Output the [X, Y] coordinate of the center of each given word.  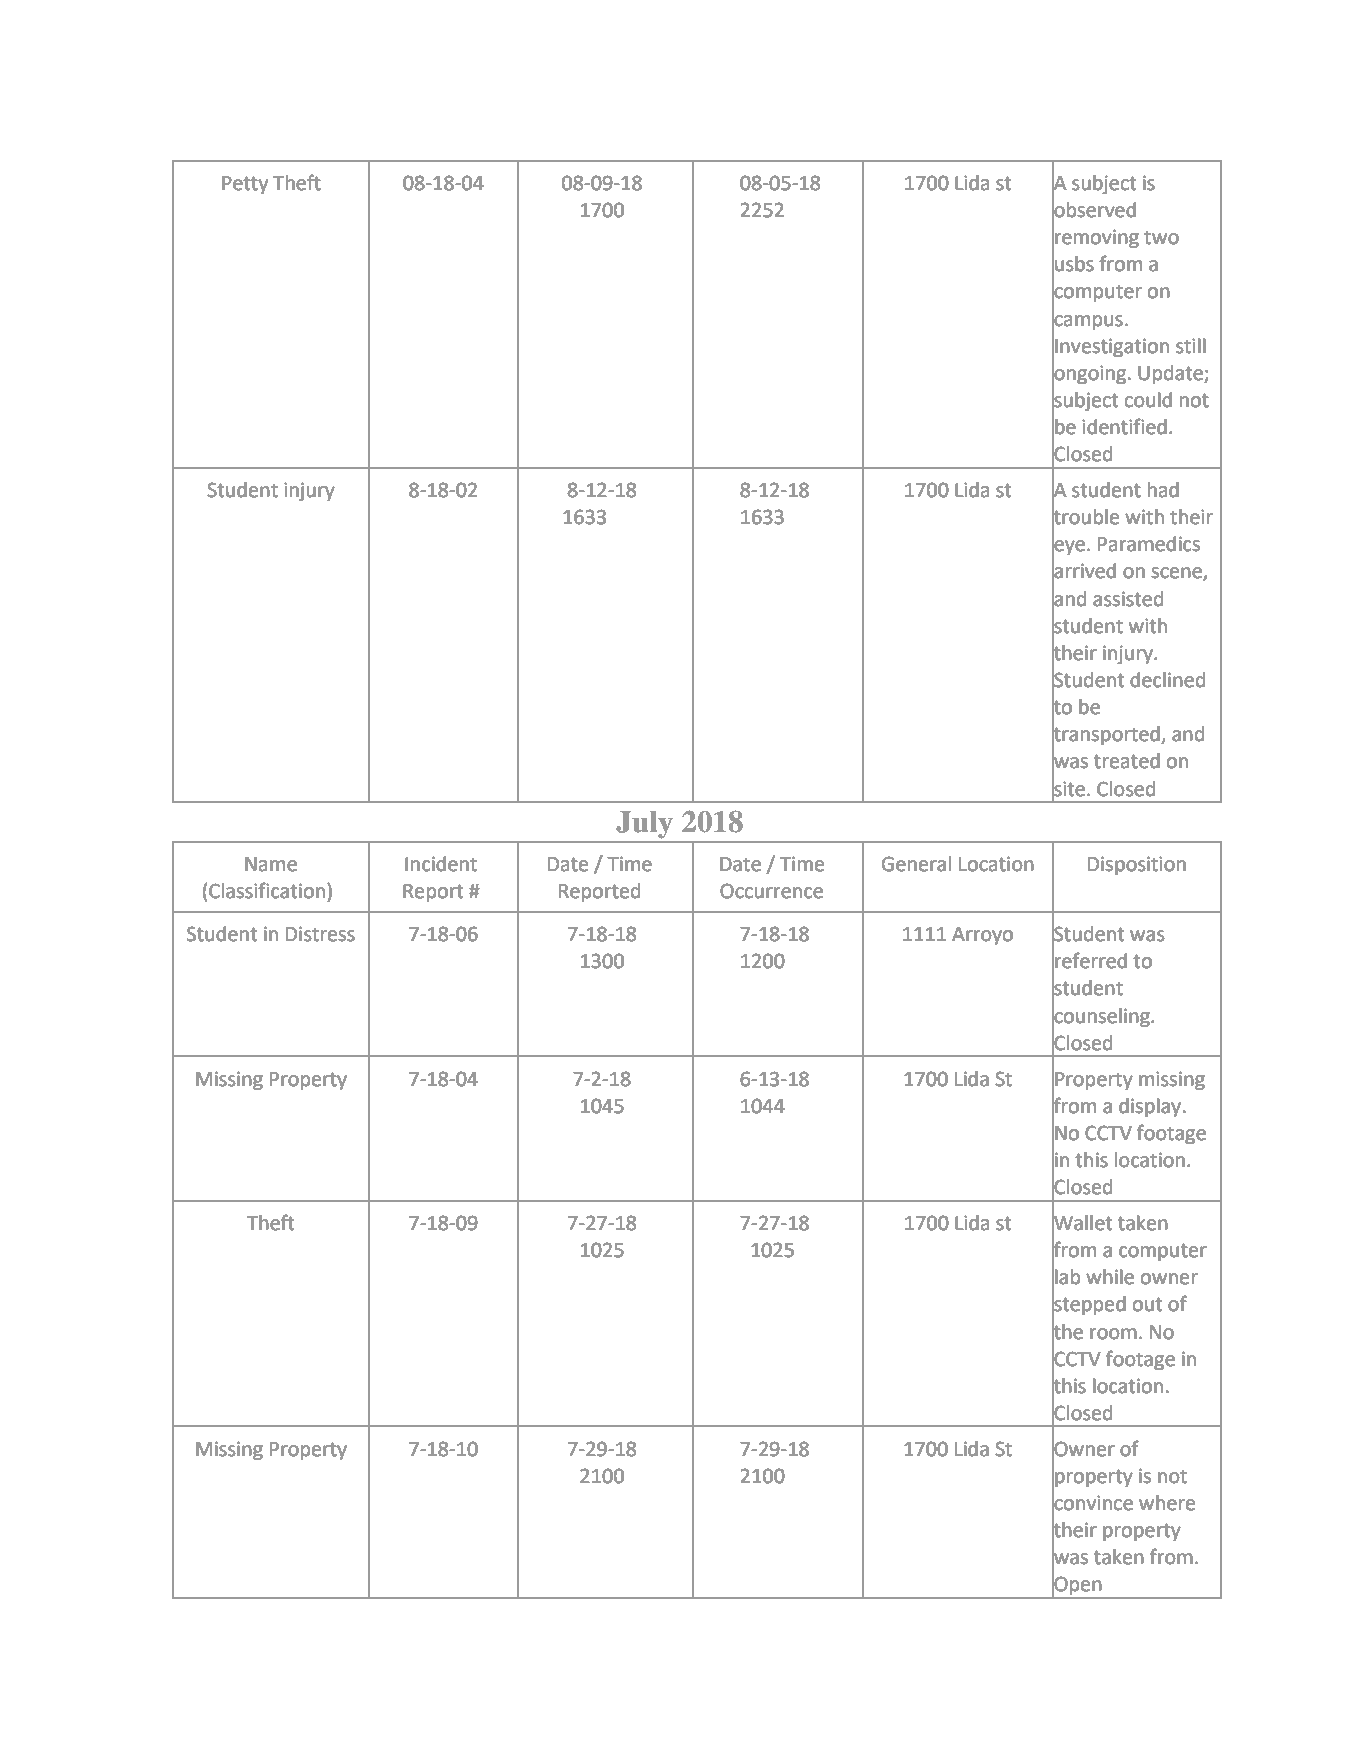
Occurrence [771, 891]
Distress [320, 934]
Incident [441, 864]
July [644, 825]
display [1150, 1107]
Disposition [1137, 865]
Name [271, 864]
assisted [1128, 599]
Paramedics [1149, 544]
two [1161, 238]
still [1191, 346]
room [1113, 1334]
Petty [245, 185]
